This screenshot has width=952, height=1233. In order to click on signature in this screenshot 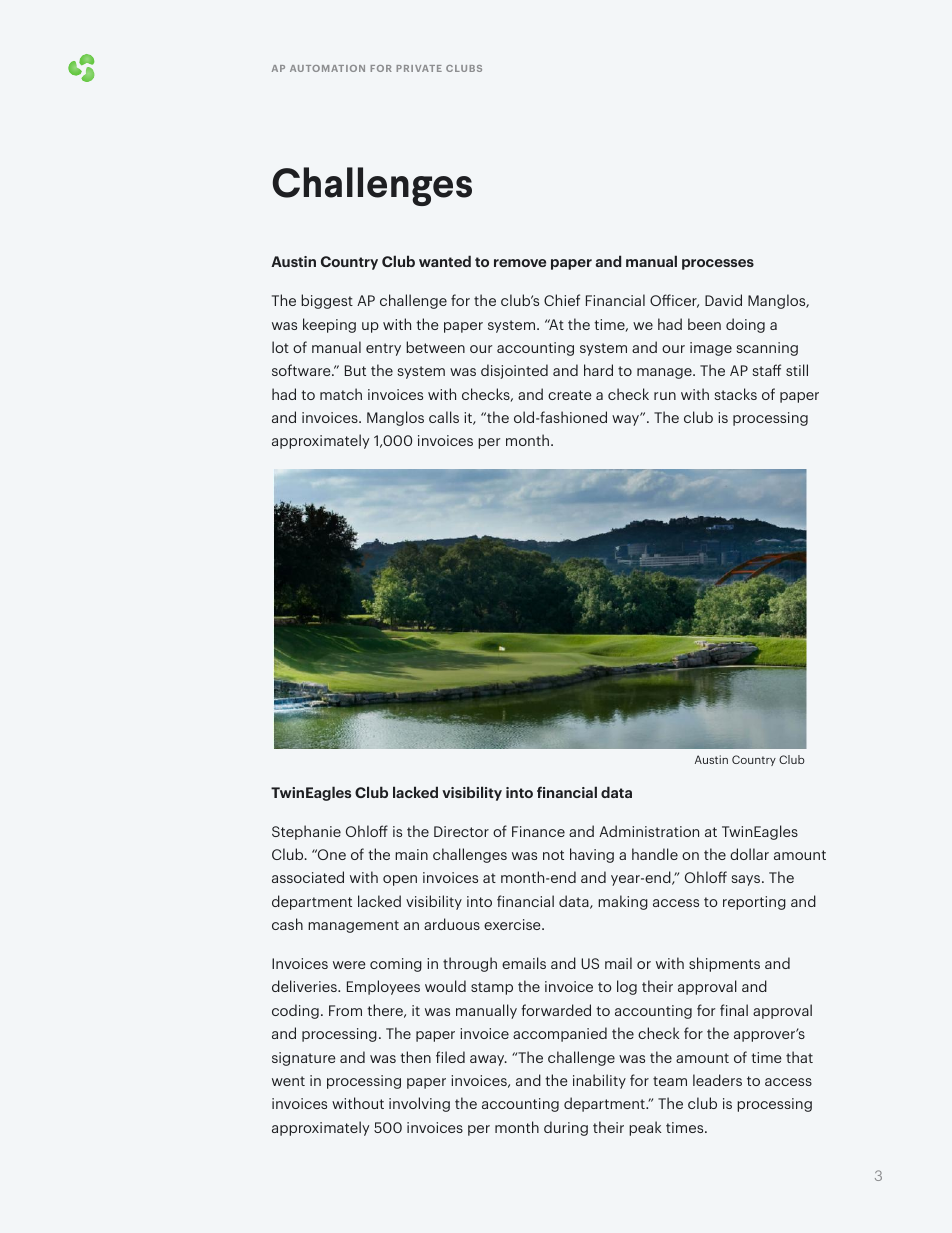, I will do `click(304, 1059)`.
